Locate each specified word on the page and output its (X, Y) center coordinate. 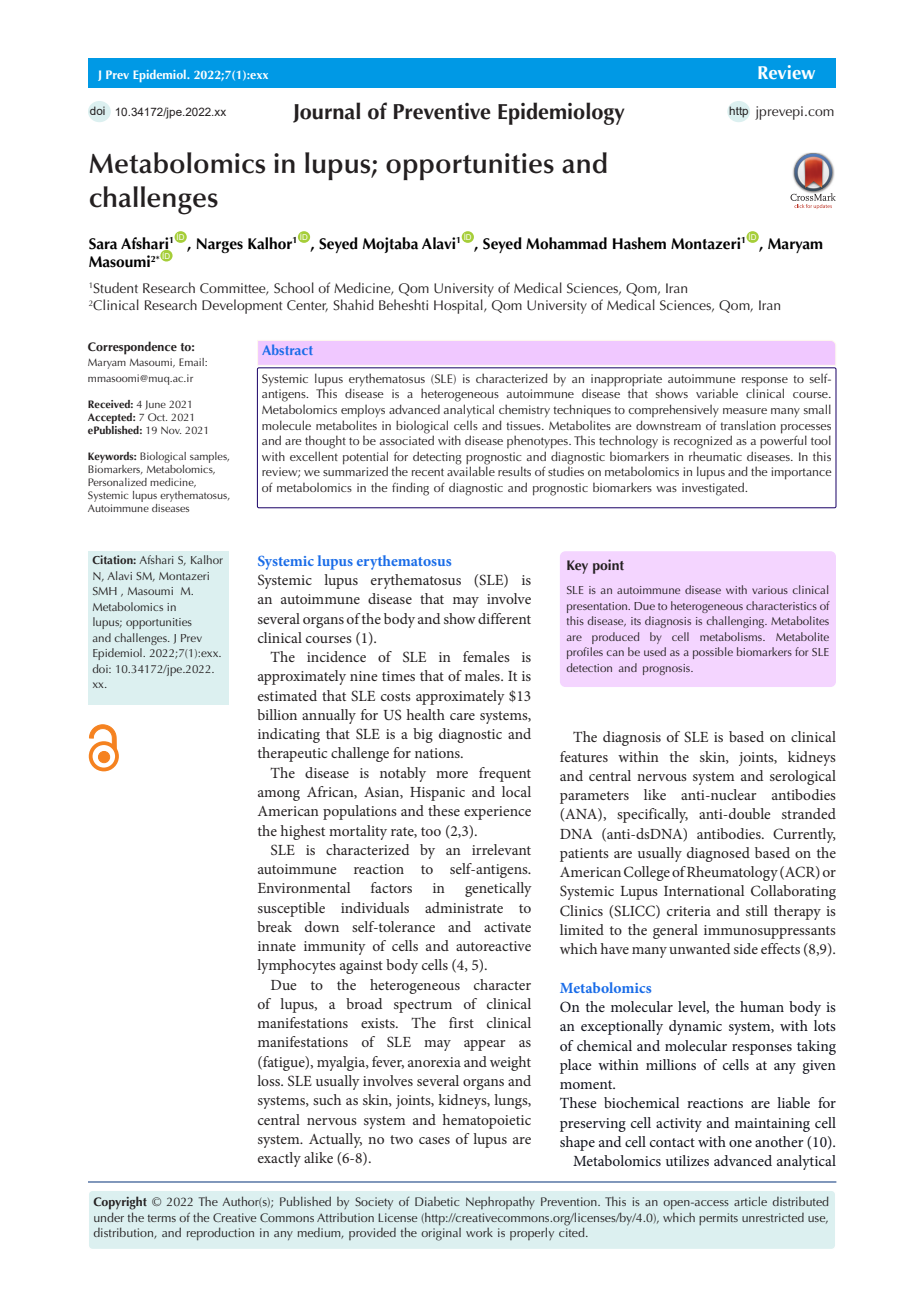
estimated (287, 695)
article (750, 1201)
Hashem (639, 243)
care (462, 716)
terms (161, 1218)
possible (713, 653)
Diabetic (437, 1201)
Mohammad (566, 243)
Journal (326, 112)
